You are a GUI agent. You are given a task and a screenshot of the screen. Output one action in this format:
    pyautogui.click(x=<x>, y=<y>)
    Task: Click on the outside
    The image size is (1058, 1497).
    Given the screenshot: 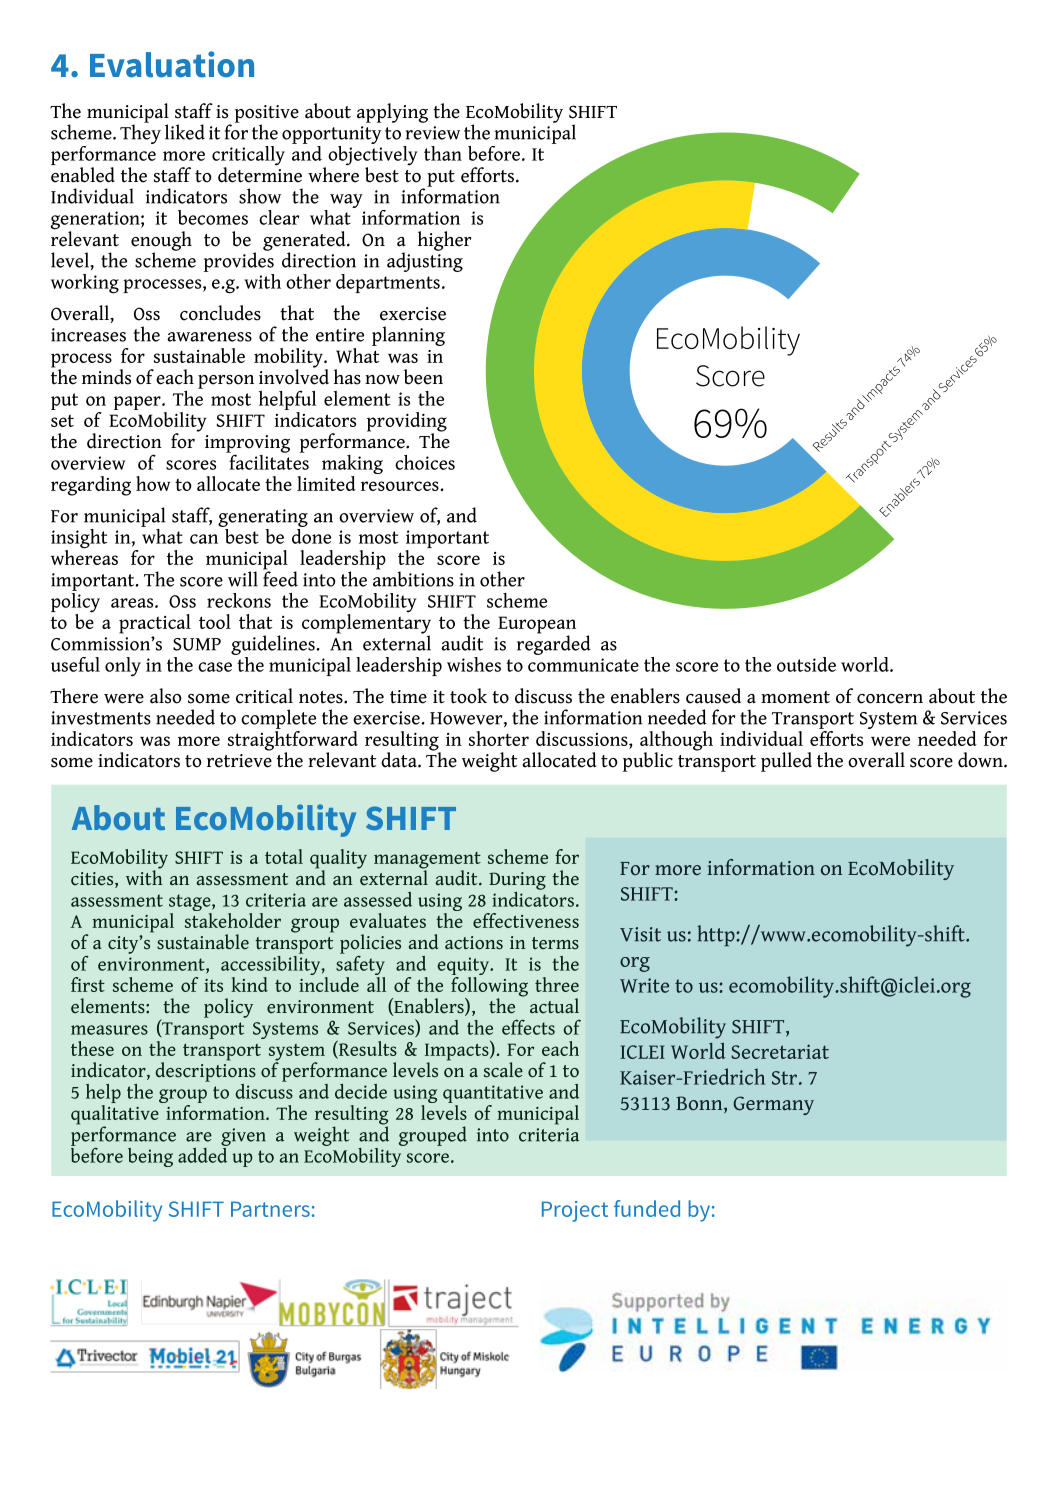 What is the action you would take?
    pyautogui.click(x=806, y=664)
